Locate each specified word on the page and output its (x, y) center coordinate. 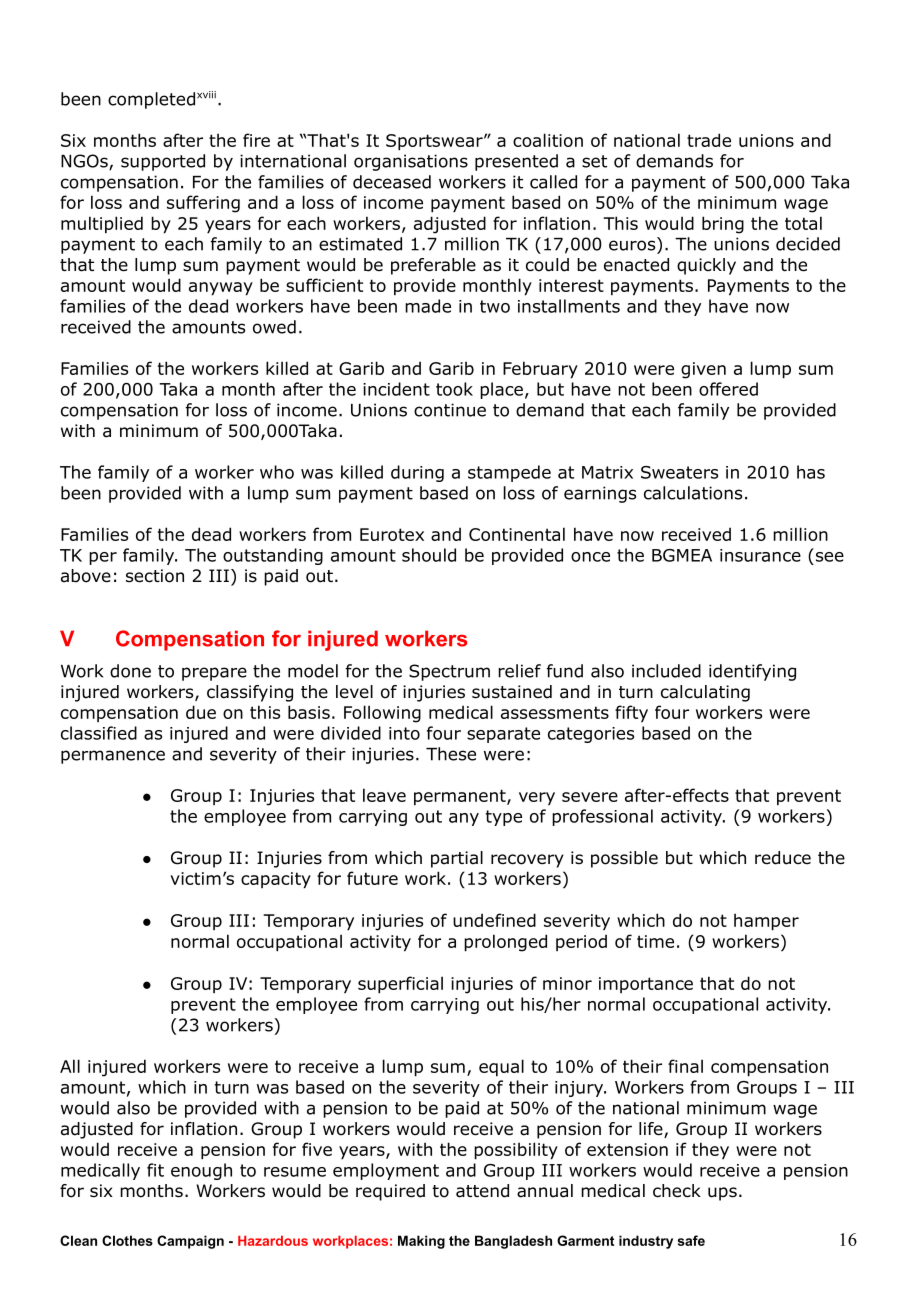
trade (709, 140)
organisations (411, 162)
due (201, 712)
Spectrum (449, 672)
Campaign (190, 1242)
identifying (752, 672)
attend (482, 1191)
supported (163, 162)
